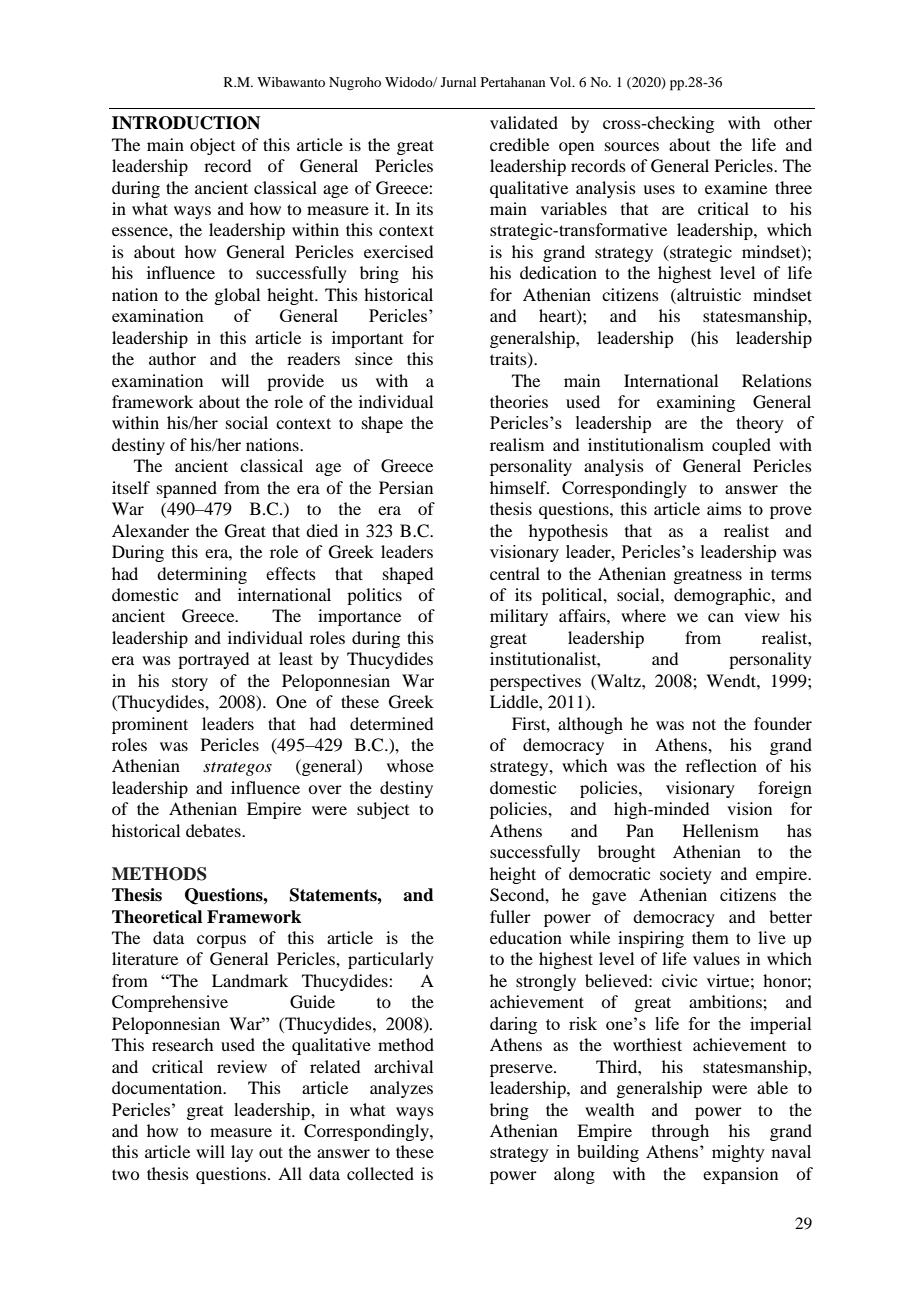 The image size is (924, 1308). I want to click on not, so click(704, 724).
